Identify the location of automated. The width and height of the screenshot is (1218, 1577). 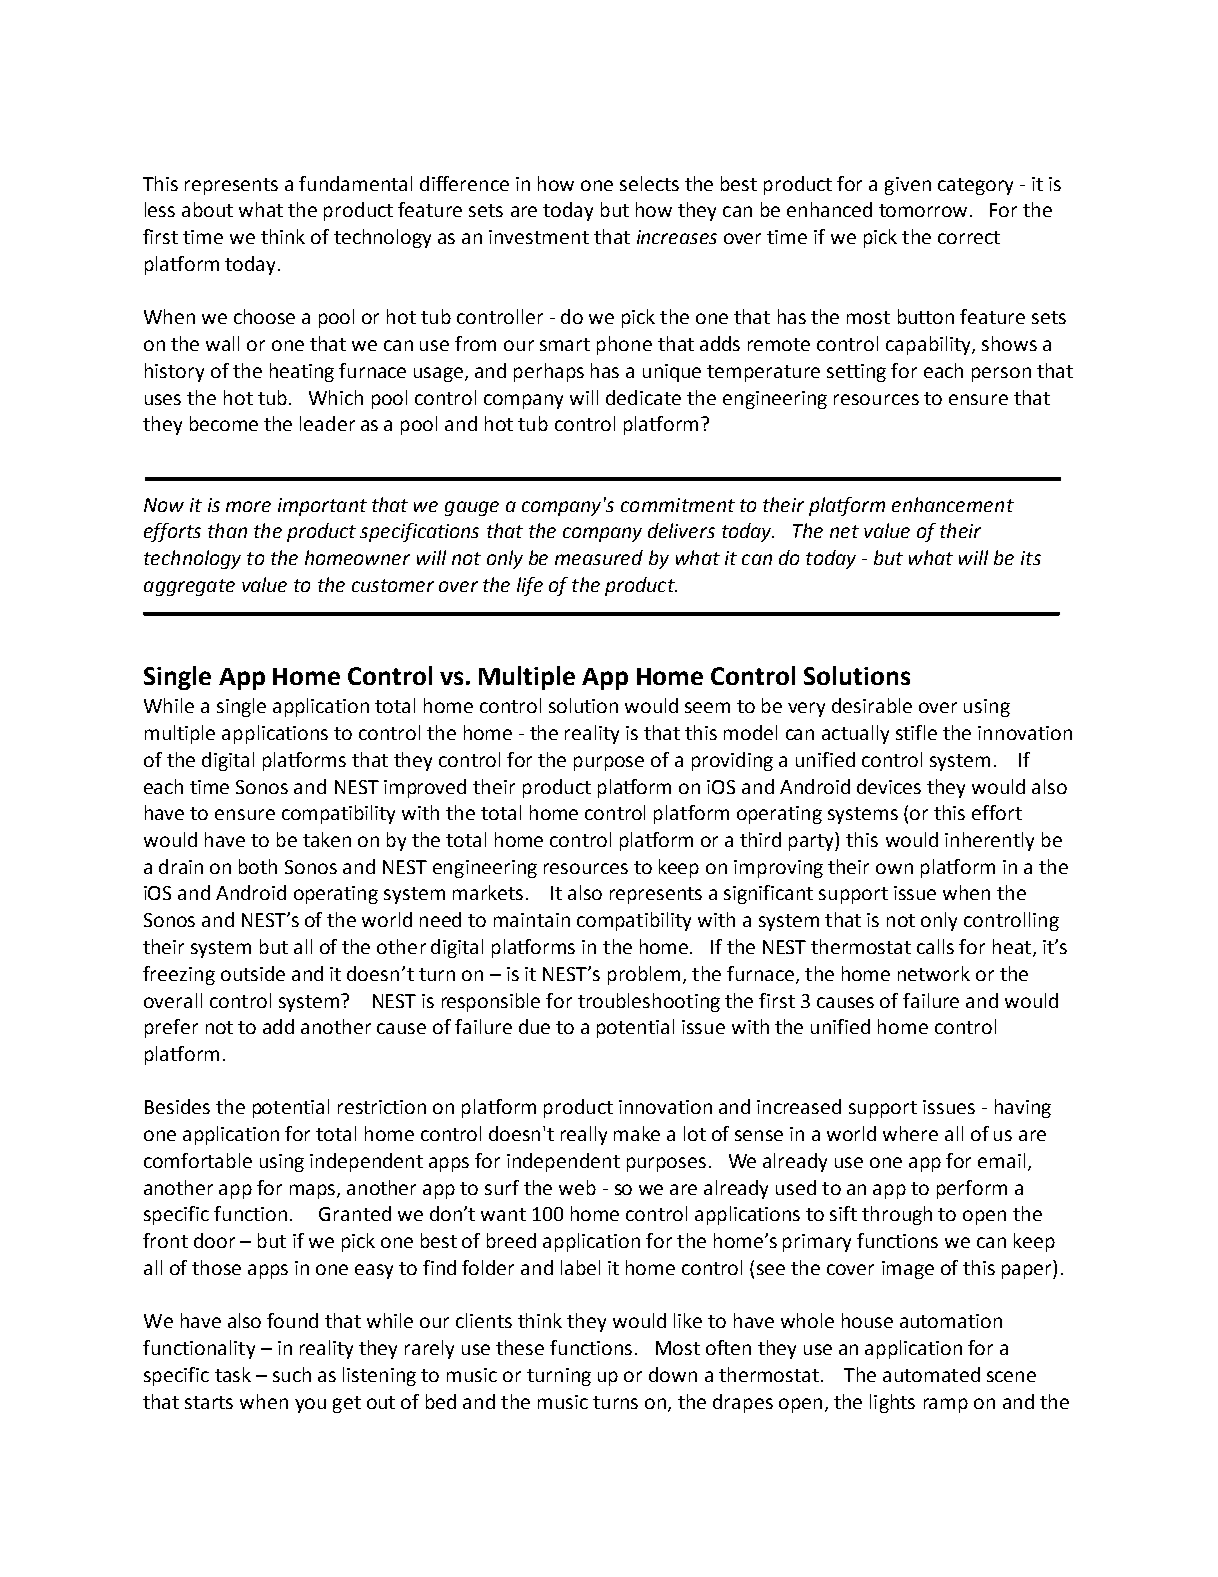
(931, 1374).
